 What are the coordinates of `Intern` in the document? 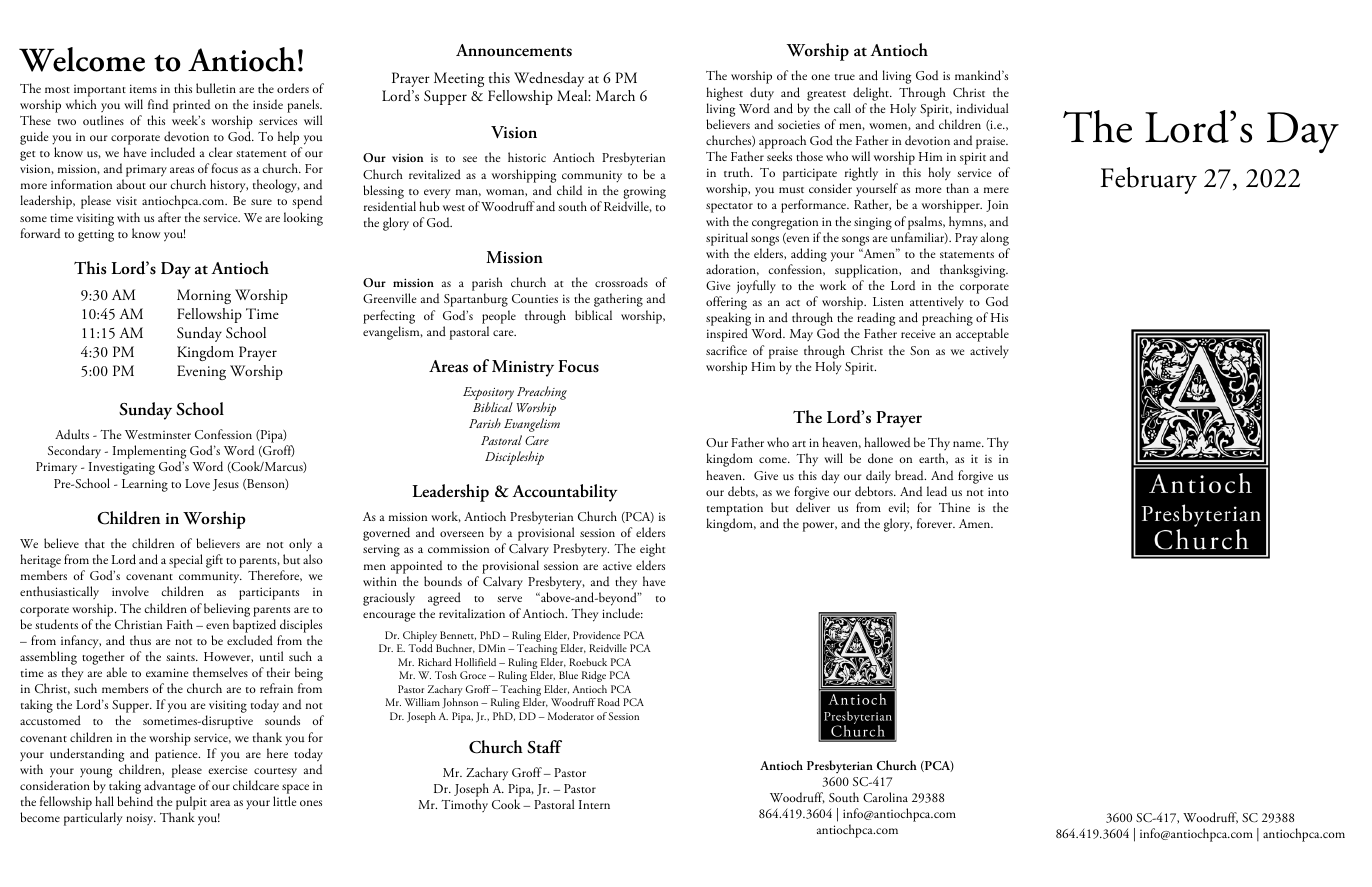 It's located at (594, 804).
